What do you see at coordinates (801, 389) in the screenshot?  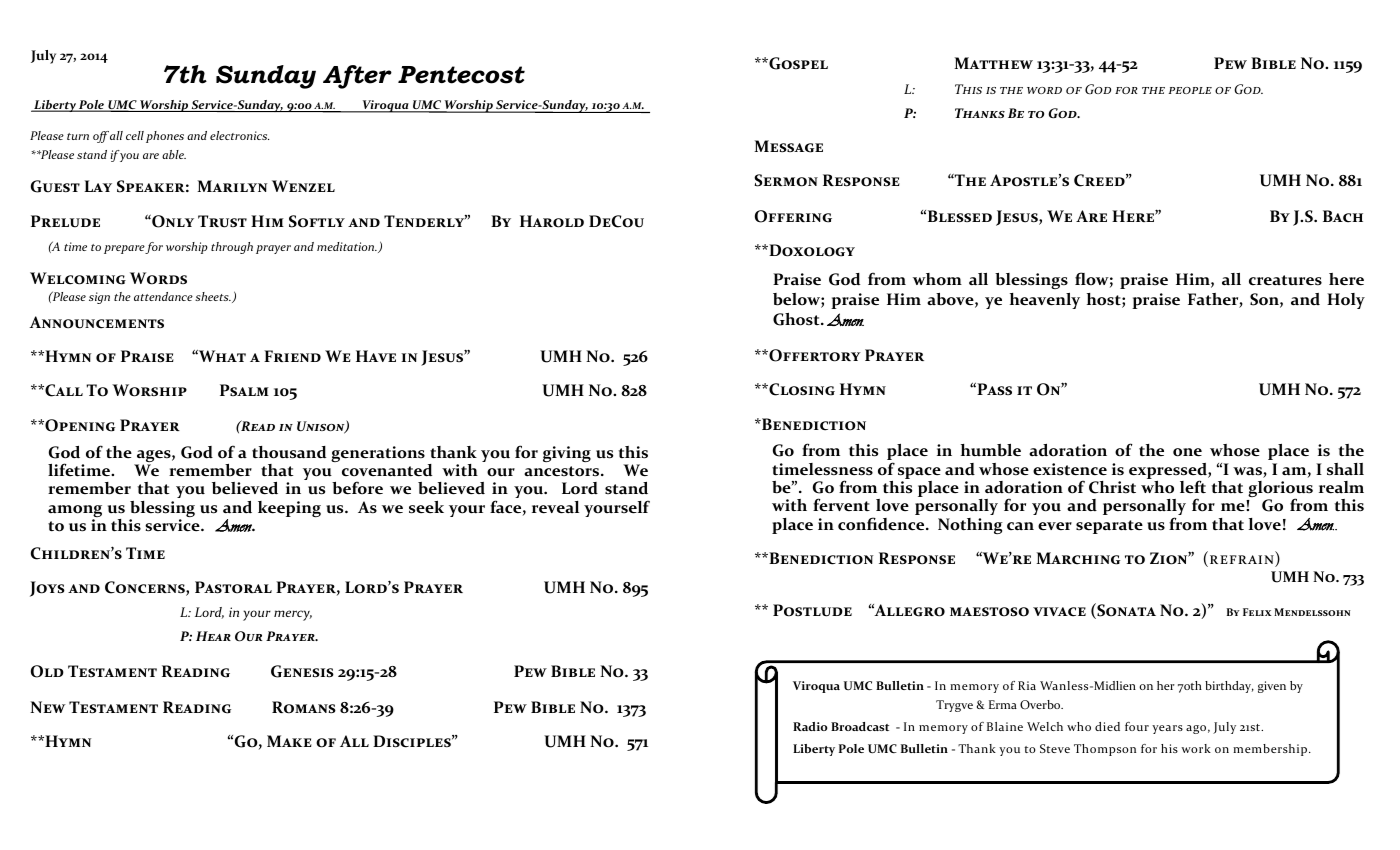 I see `Closing` at bounding box center [801, 389].
